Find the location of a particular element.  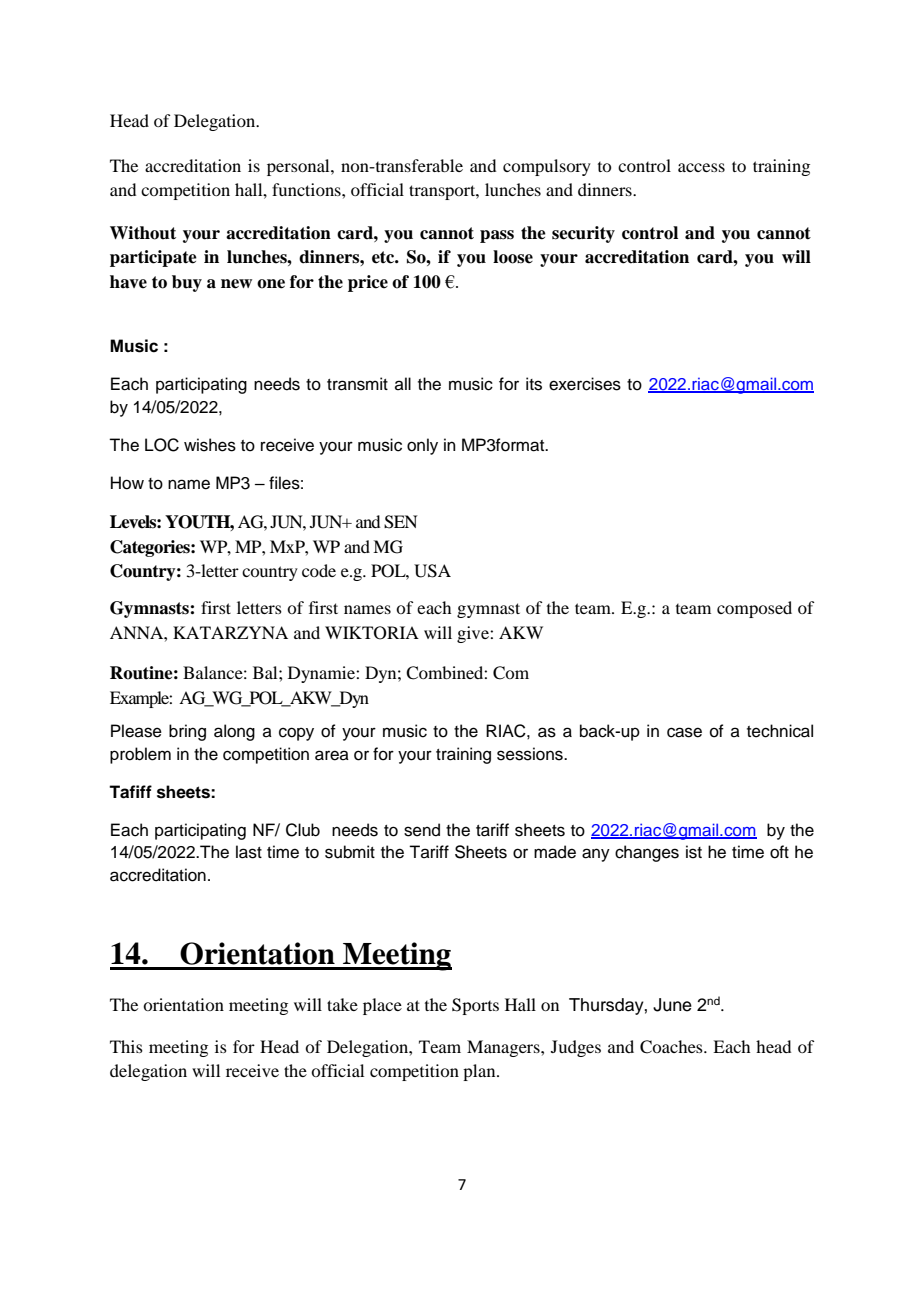

USA is located at coordinates (432, 571).
